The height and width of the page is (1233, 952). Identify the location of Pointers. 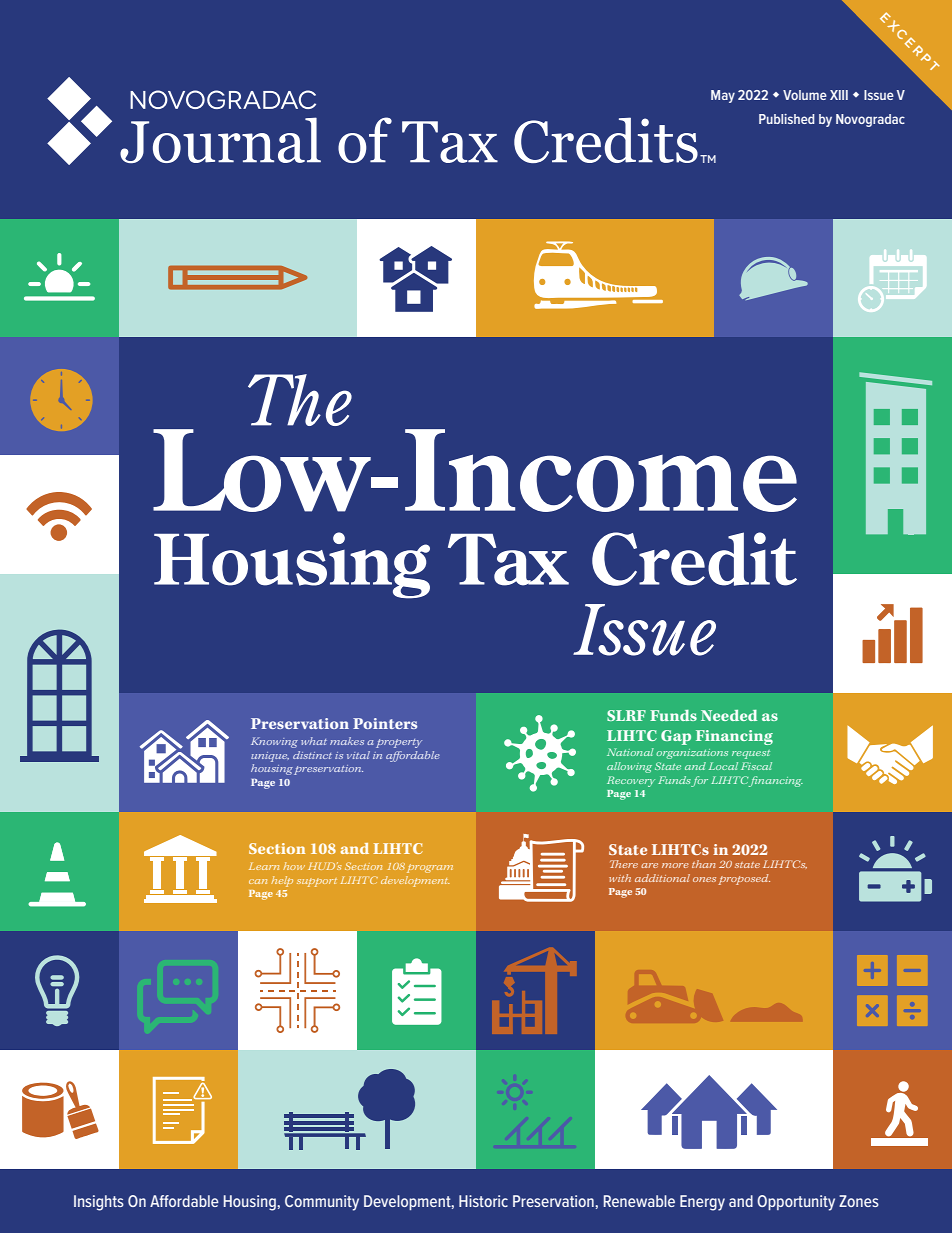
(385, 723).
